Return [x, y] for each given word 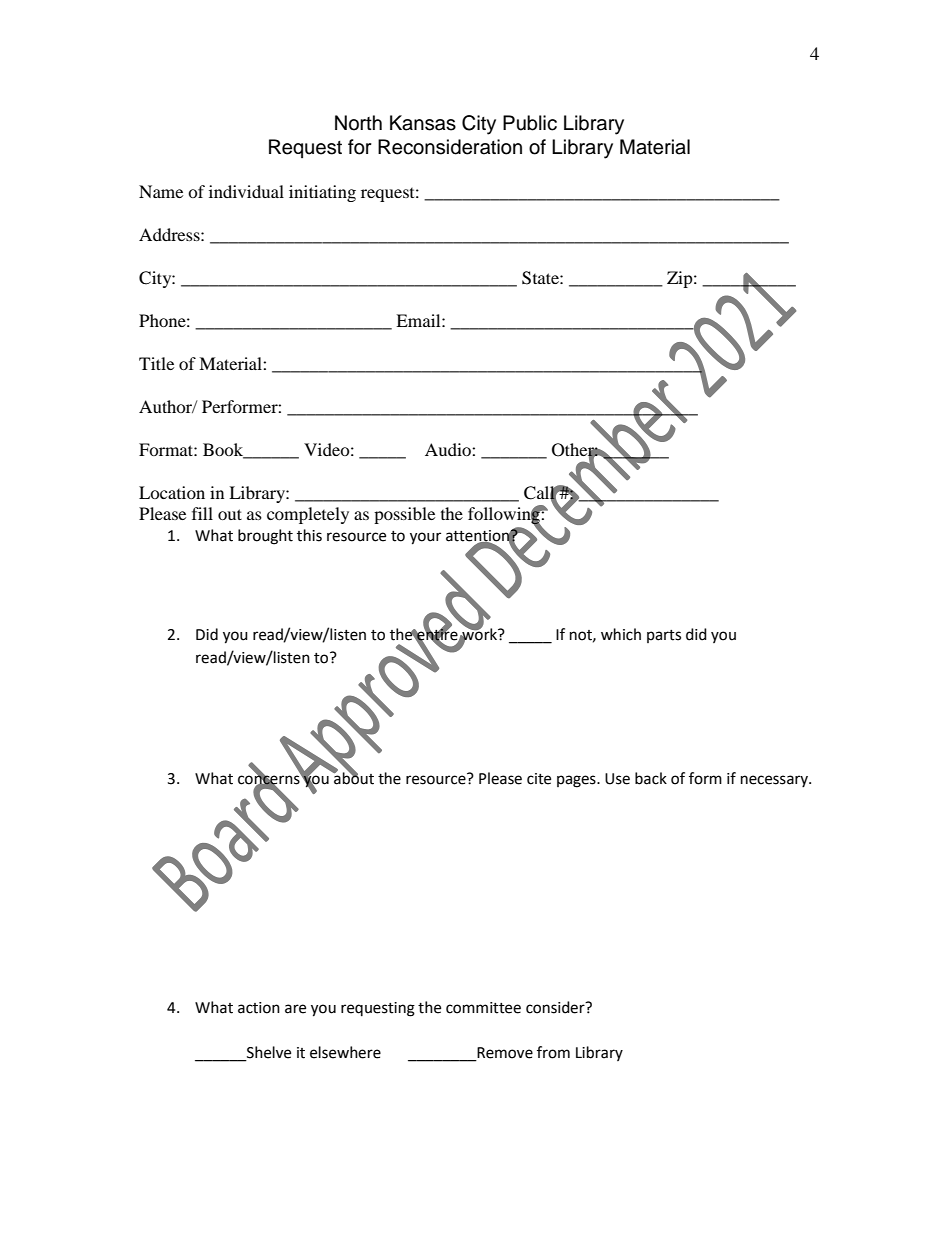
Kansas [423, 123]
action [259, 1008]
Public [530, 123]
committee [483, 1008]
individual [246, 191]
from [553, 1052]
